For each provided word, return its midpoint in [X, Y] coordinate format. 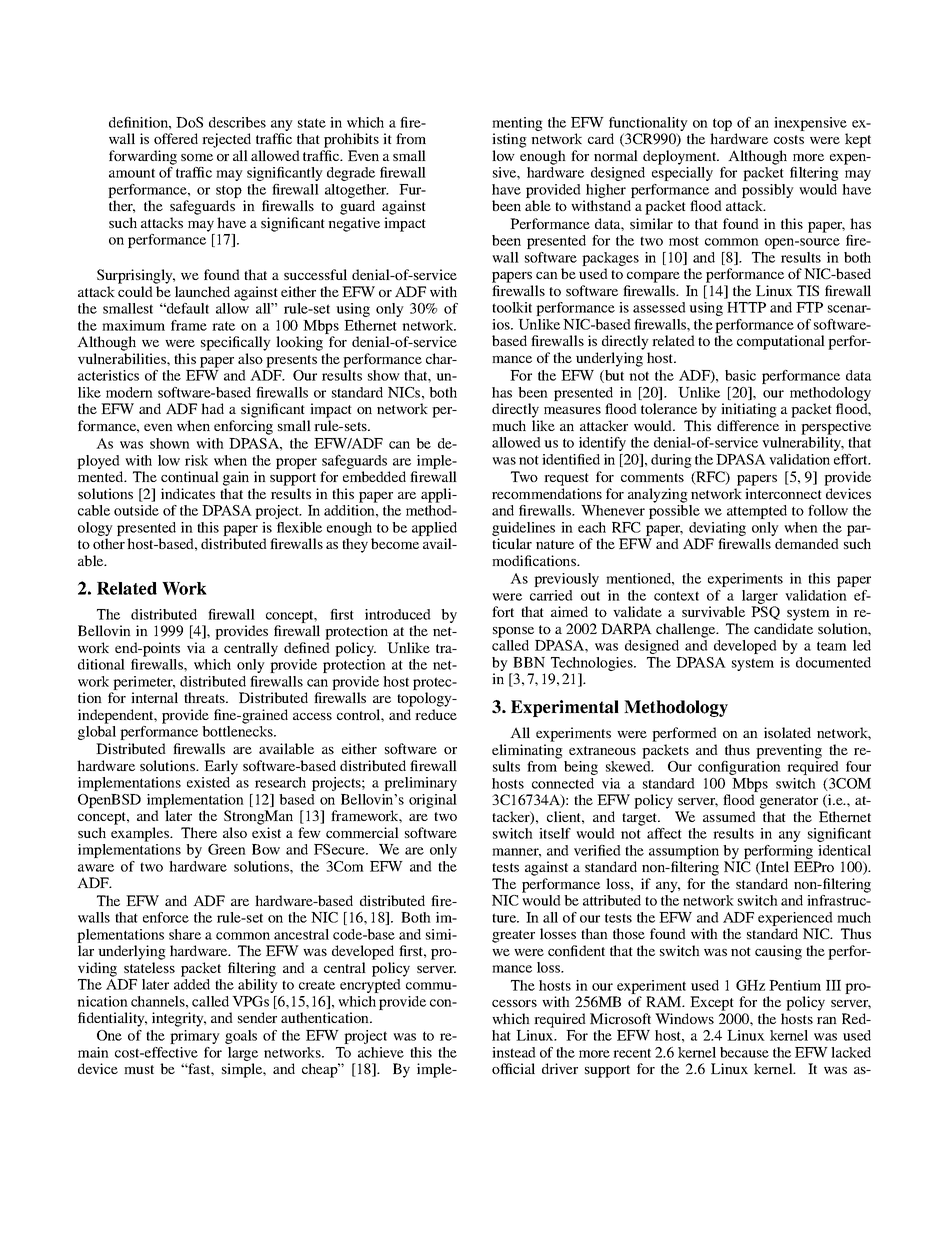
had [212, 408]
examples [141, 834]
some [197, 157]
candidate [783, 628]
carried [551, 595]
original [433, 801]
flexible [299, 527]
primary [195, 1037]
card [601, 138]
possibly [768, 191]
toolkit [512, 307]
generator [789, 802]
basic [740, 375]
